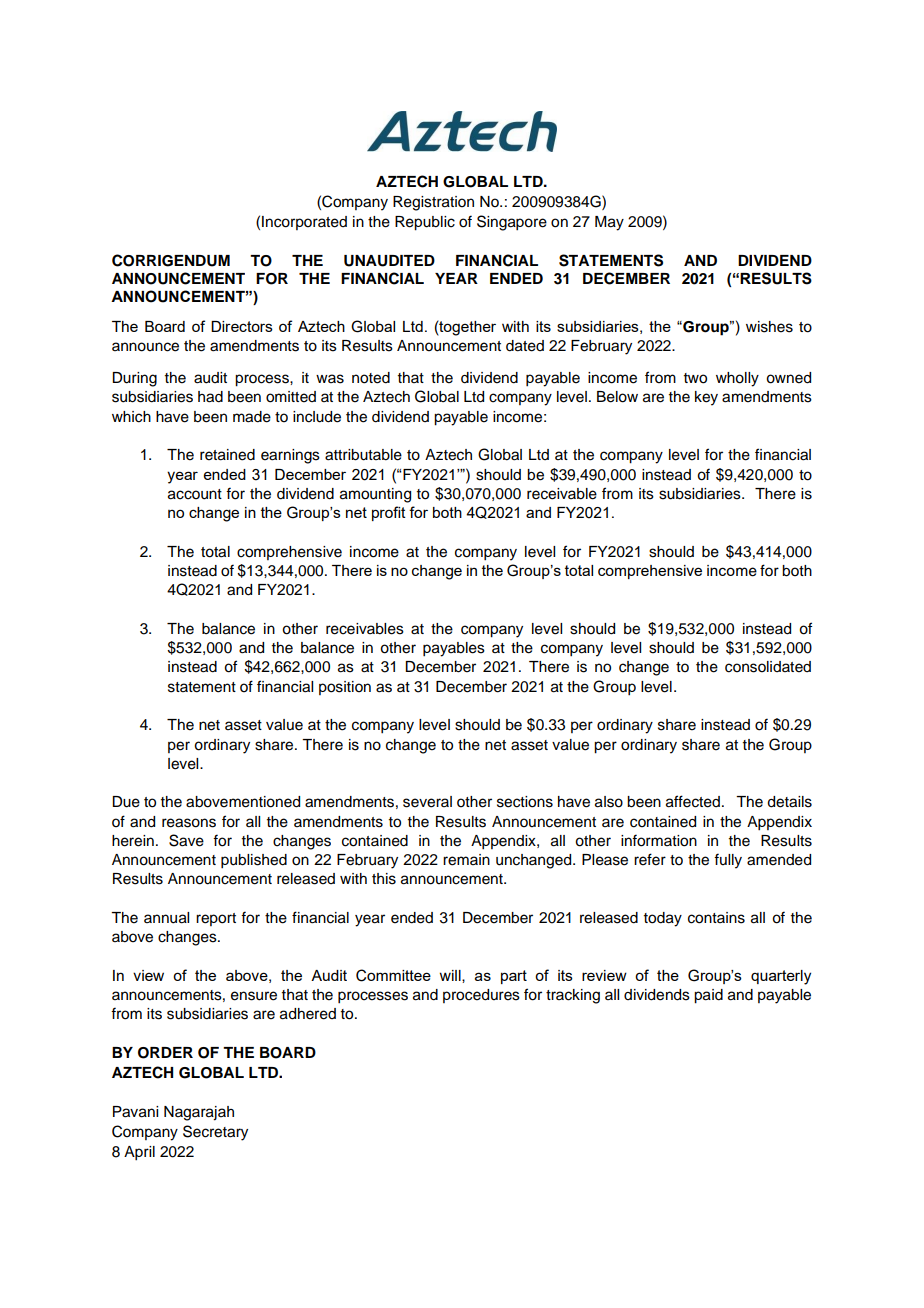 The width and height of the image is (924, 1308). Describe the element at coordinates (466, 860) in the image. I see `remain` at that location.
